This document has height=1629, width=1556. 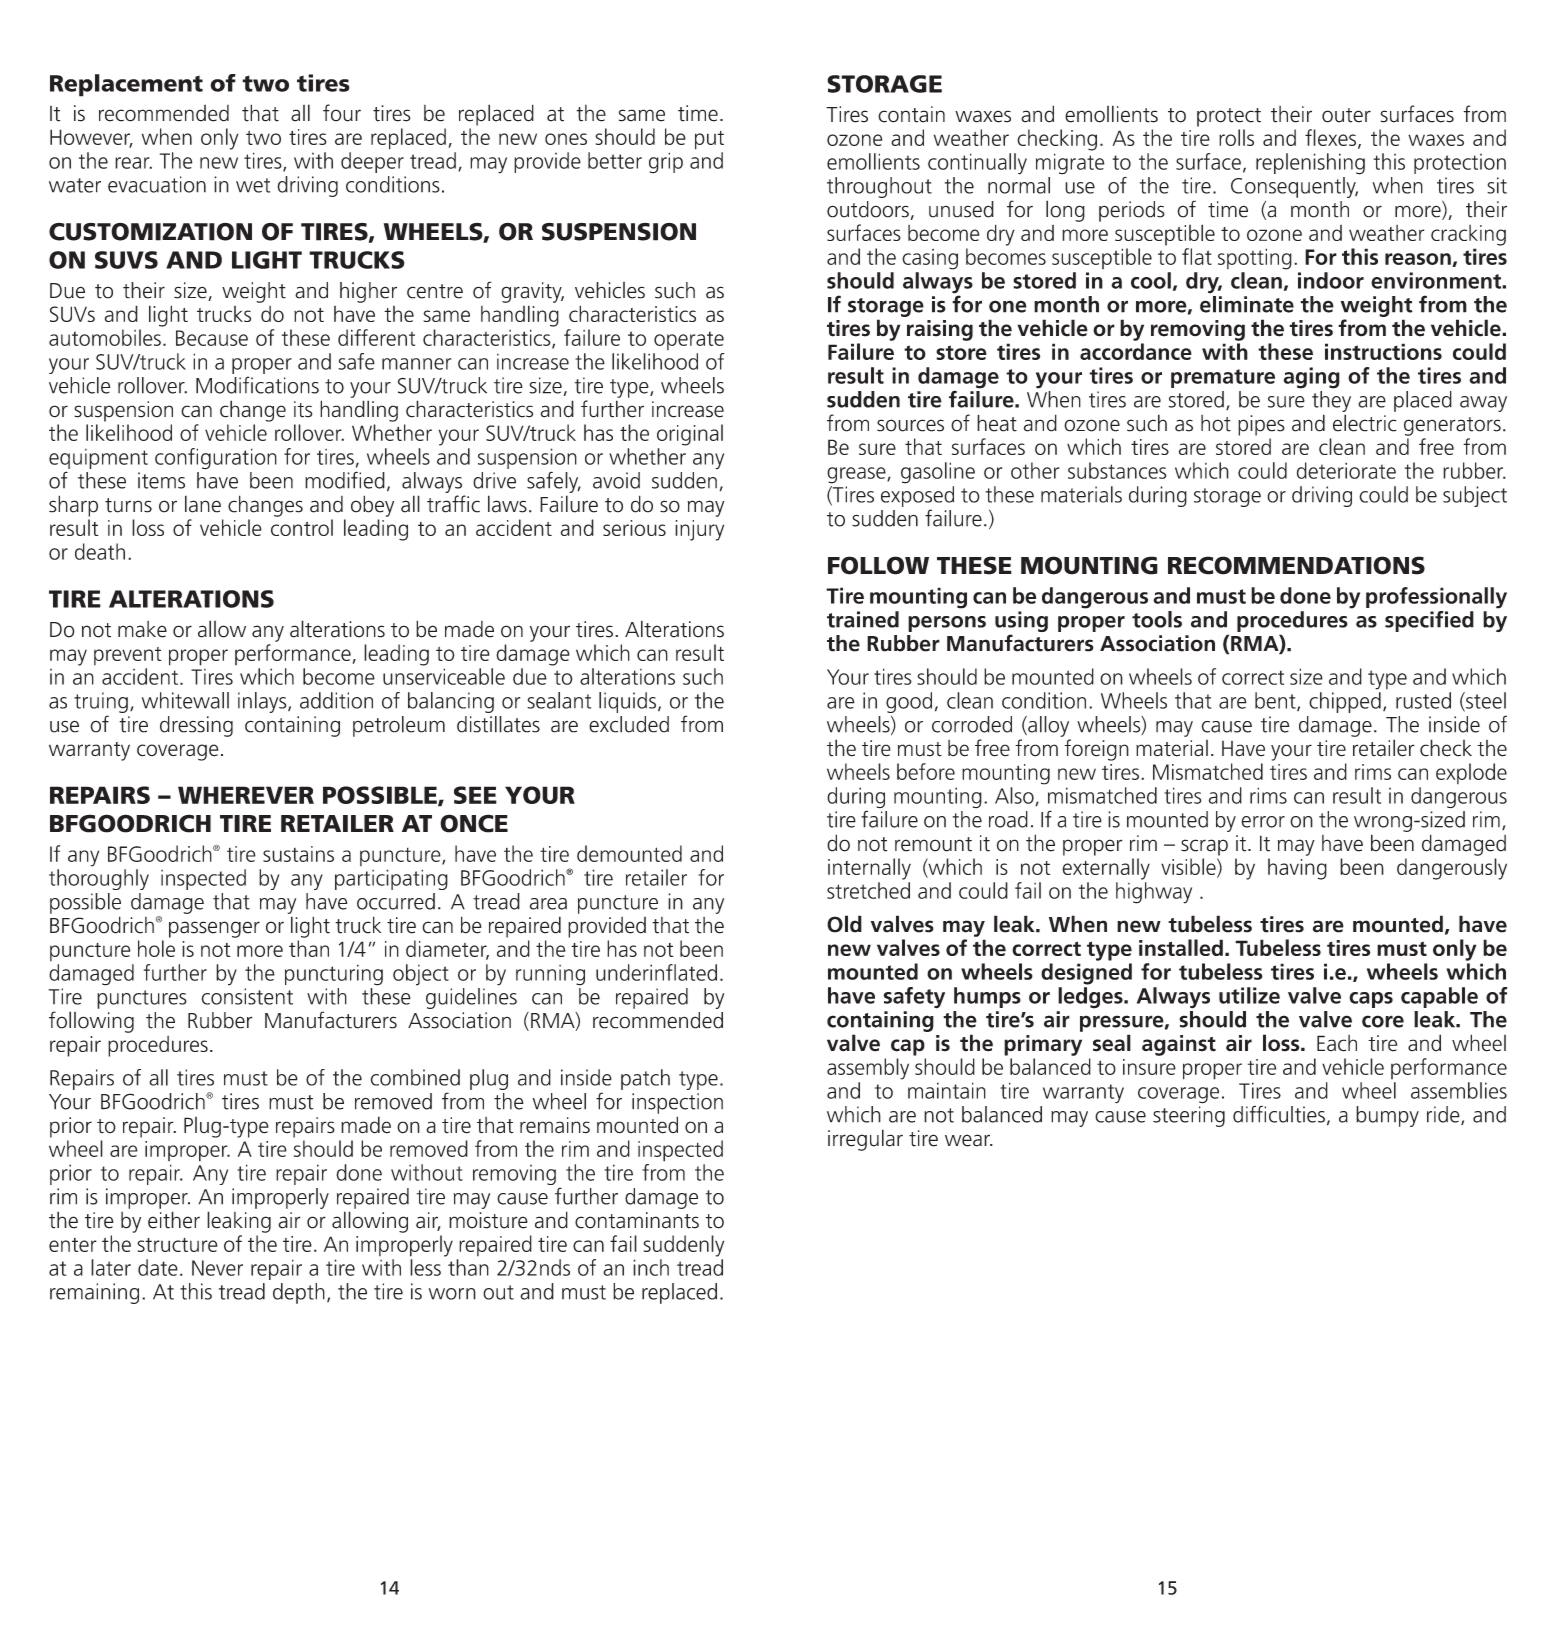 What do you see at coordinates (709, 140) in the document?
I see `put` at bounding box center [709, 140].
